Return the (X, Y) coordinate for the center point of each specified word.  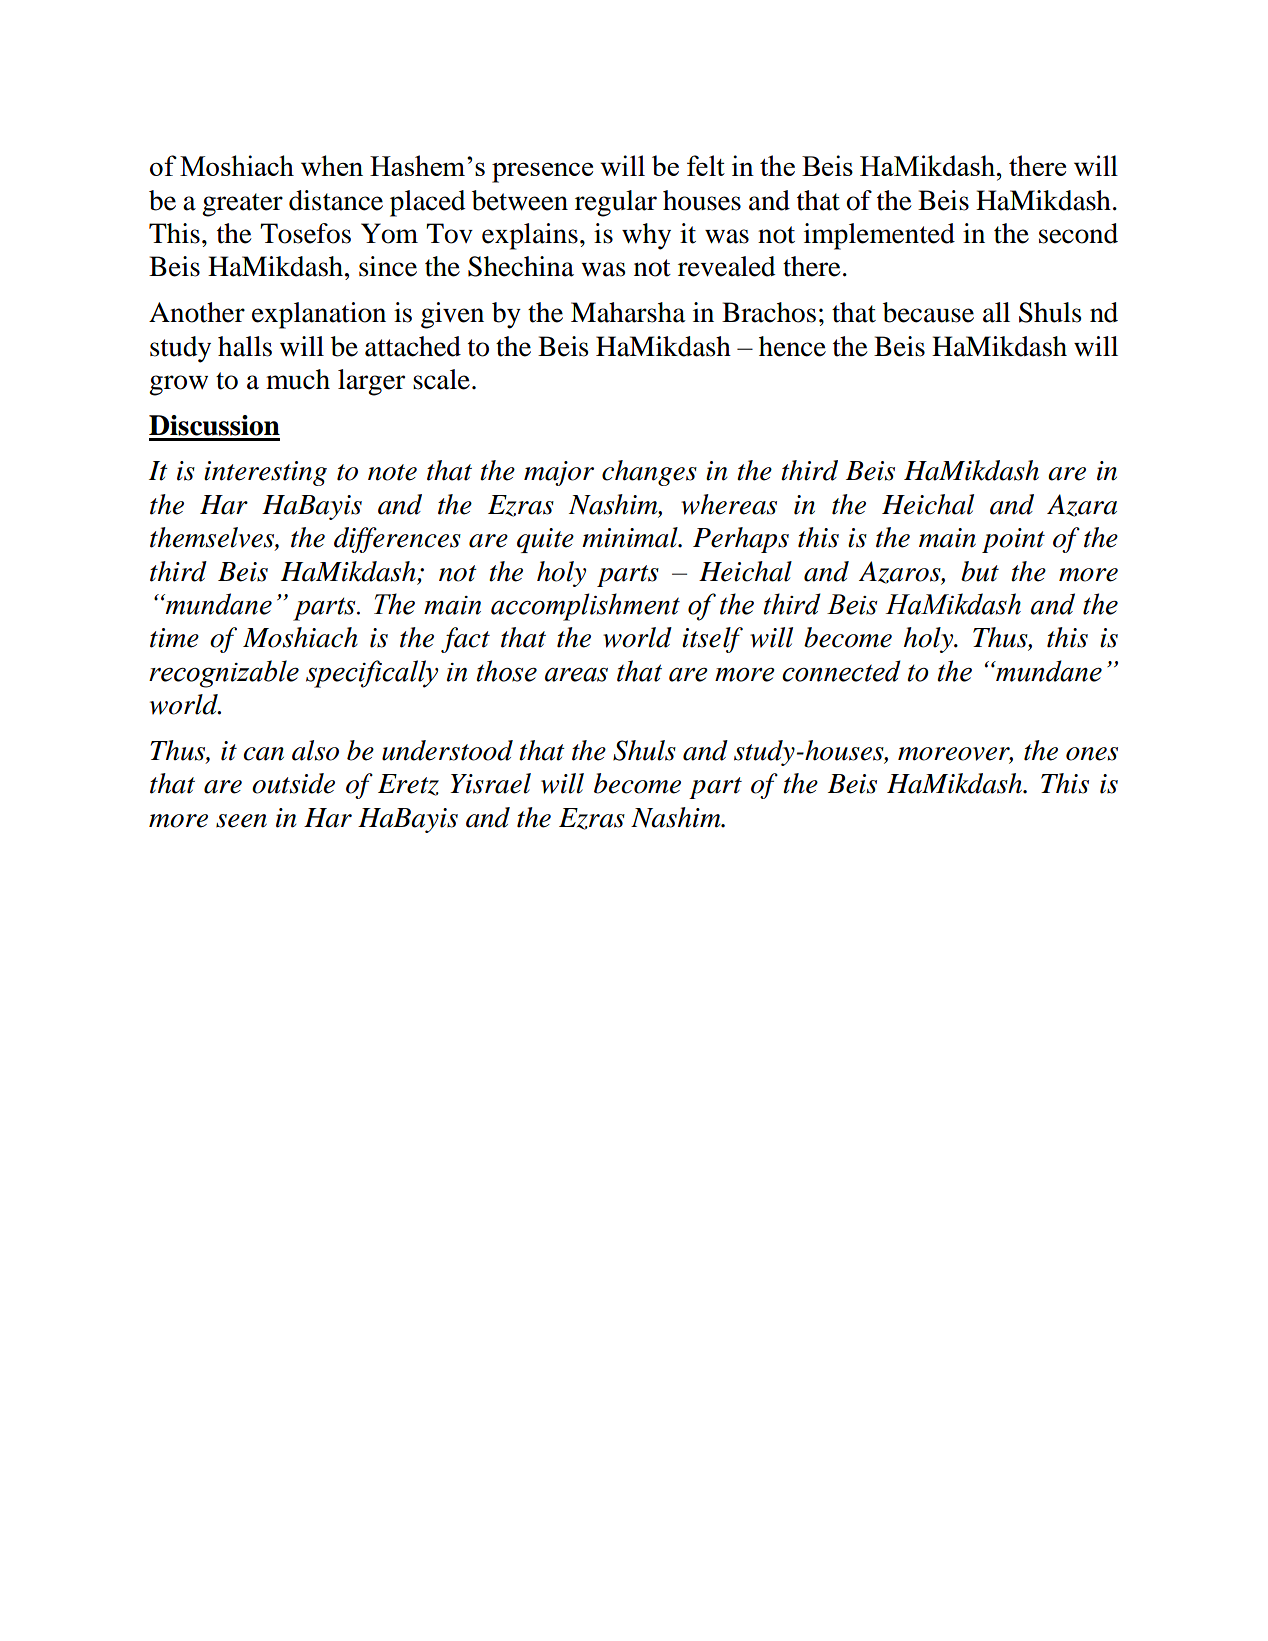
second (1078, 233)
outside (293, 783)
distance (336, 200)
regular (616, 203)
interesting (265, 473)
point (1013, 540)
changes (649, 473)
